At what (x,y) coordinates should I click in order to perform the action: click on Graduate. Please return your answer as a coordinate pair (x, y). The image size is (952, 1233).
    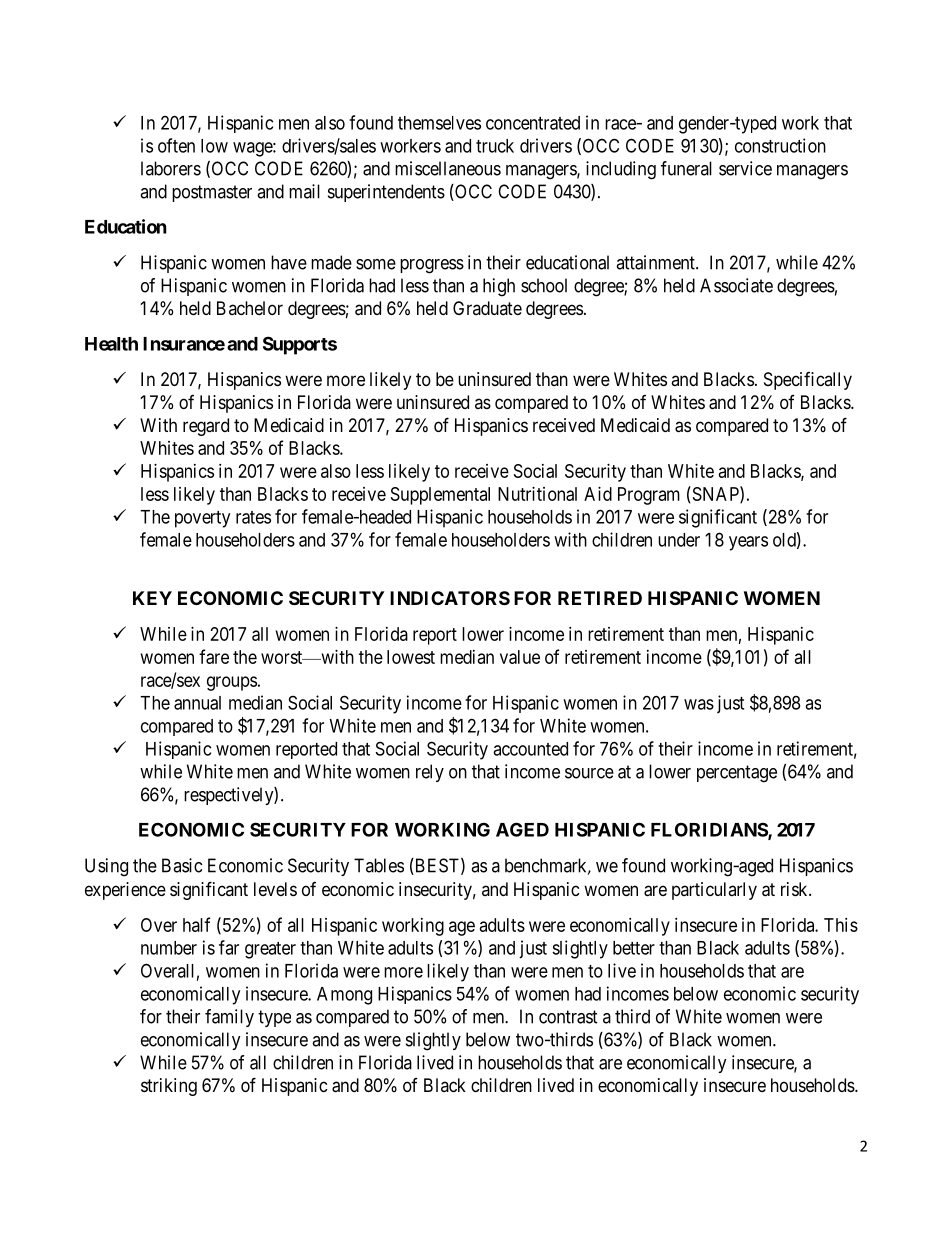
    Looking at the image, I should click on (487, 308).
